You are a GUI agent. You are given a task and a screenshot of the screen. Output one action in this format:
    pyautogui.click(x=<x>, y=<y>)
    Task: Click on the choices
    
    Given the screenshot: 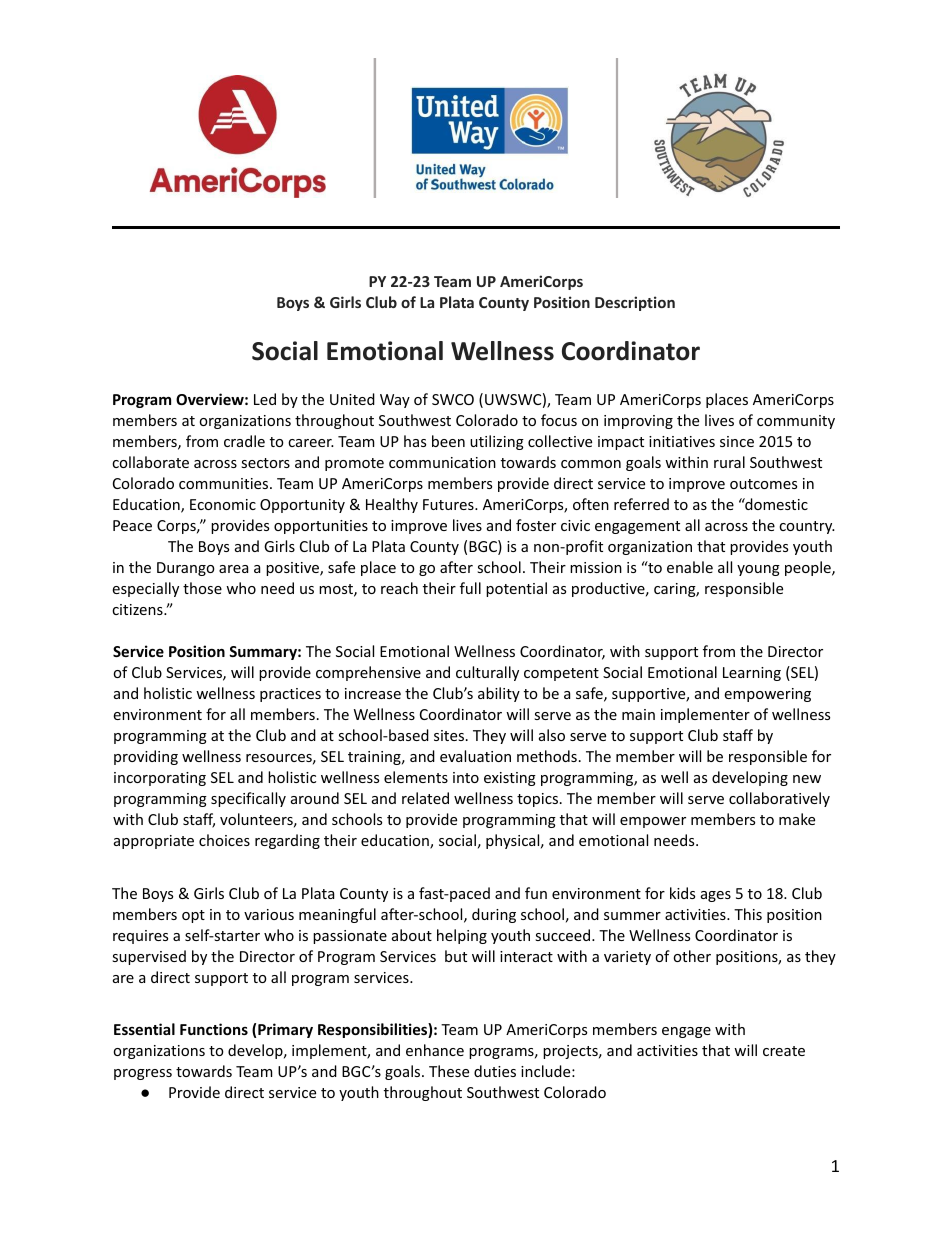 What is the action you would take?
    pyautogui.click(x=224, y=840)
